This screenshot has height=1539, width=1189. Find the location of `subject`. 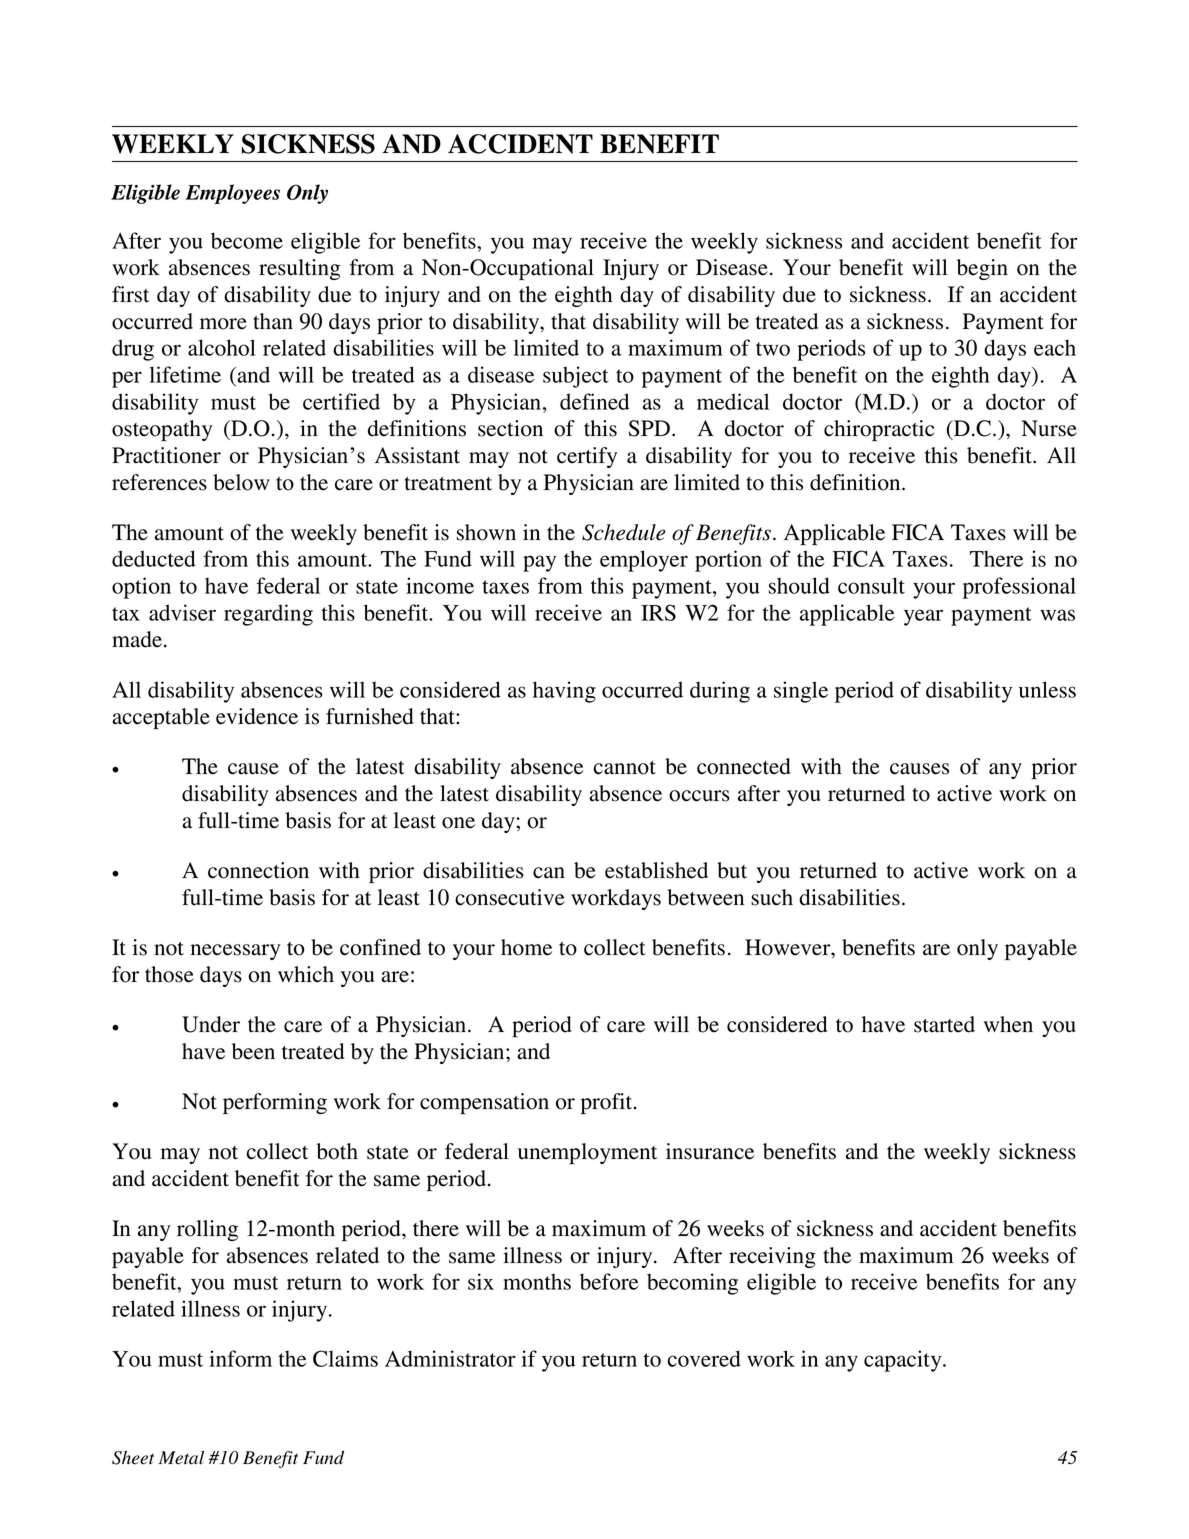

subject is located at coordinates (575, 377).
